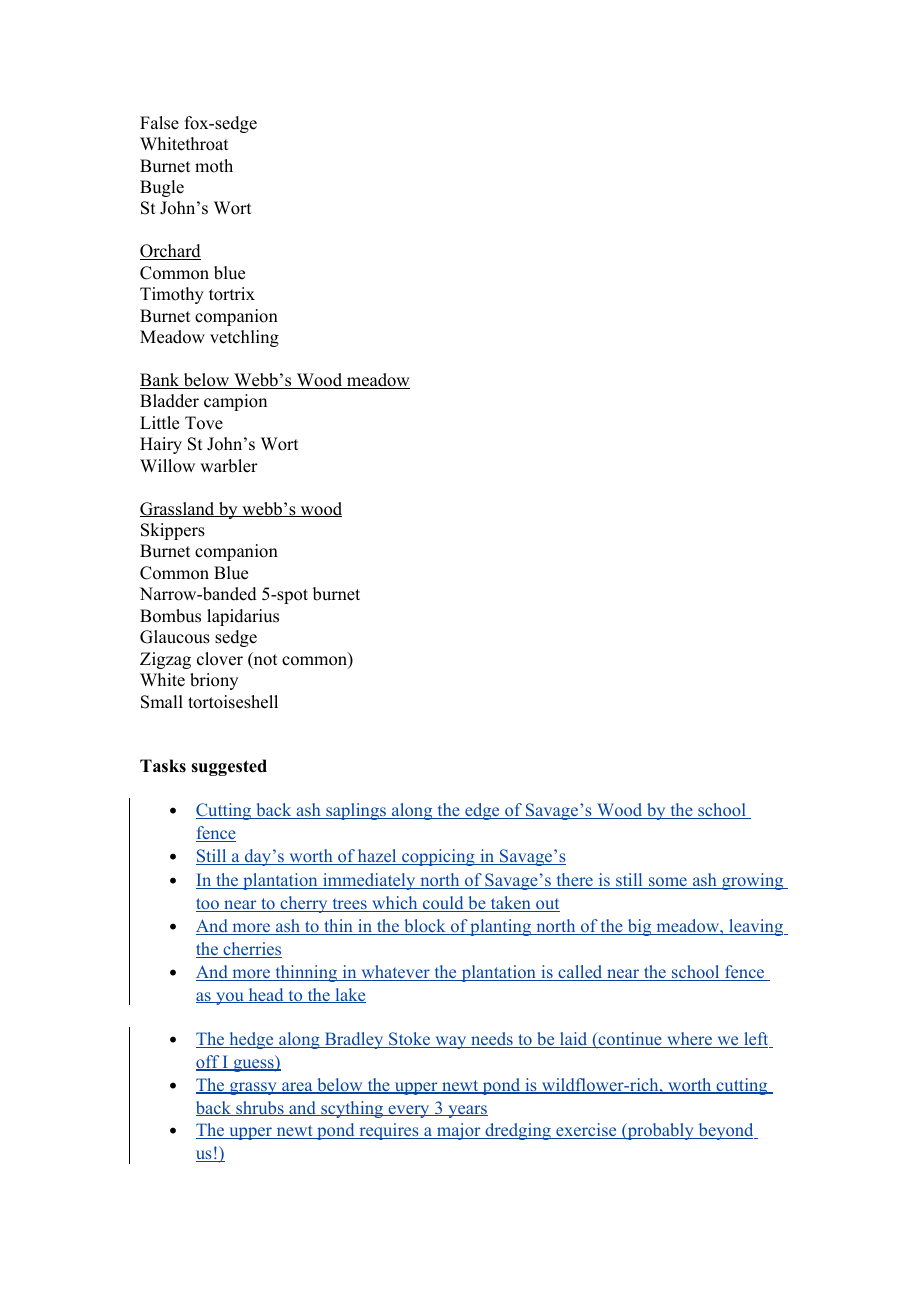  I want to click on warbler, so click(229, 466).
